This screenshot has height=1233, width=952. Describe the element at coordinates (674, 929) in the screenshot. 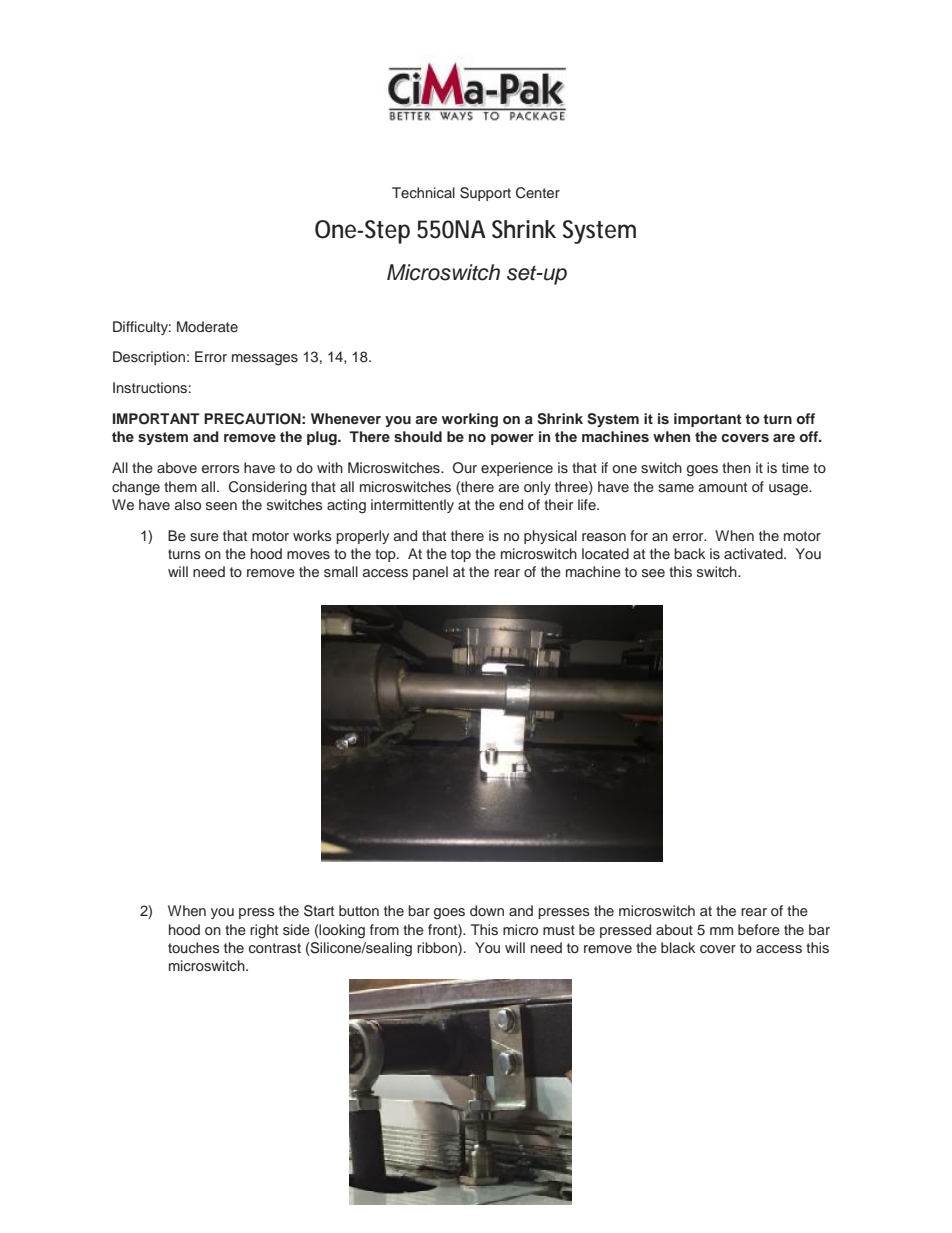

I see `about` at that location.
